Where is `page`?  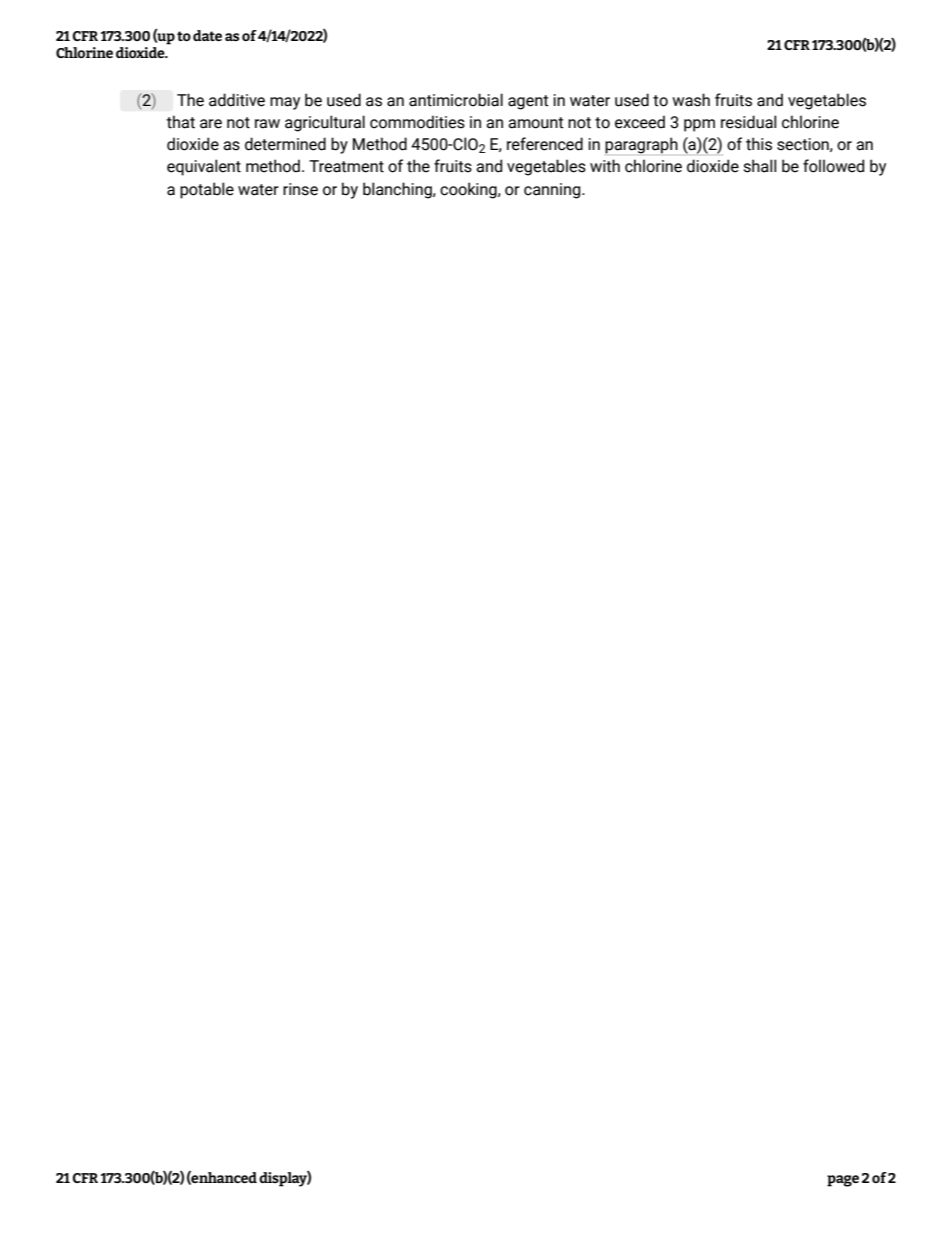 page is located at coordinates (843, 1181).
